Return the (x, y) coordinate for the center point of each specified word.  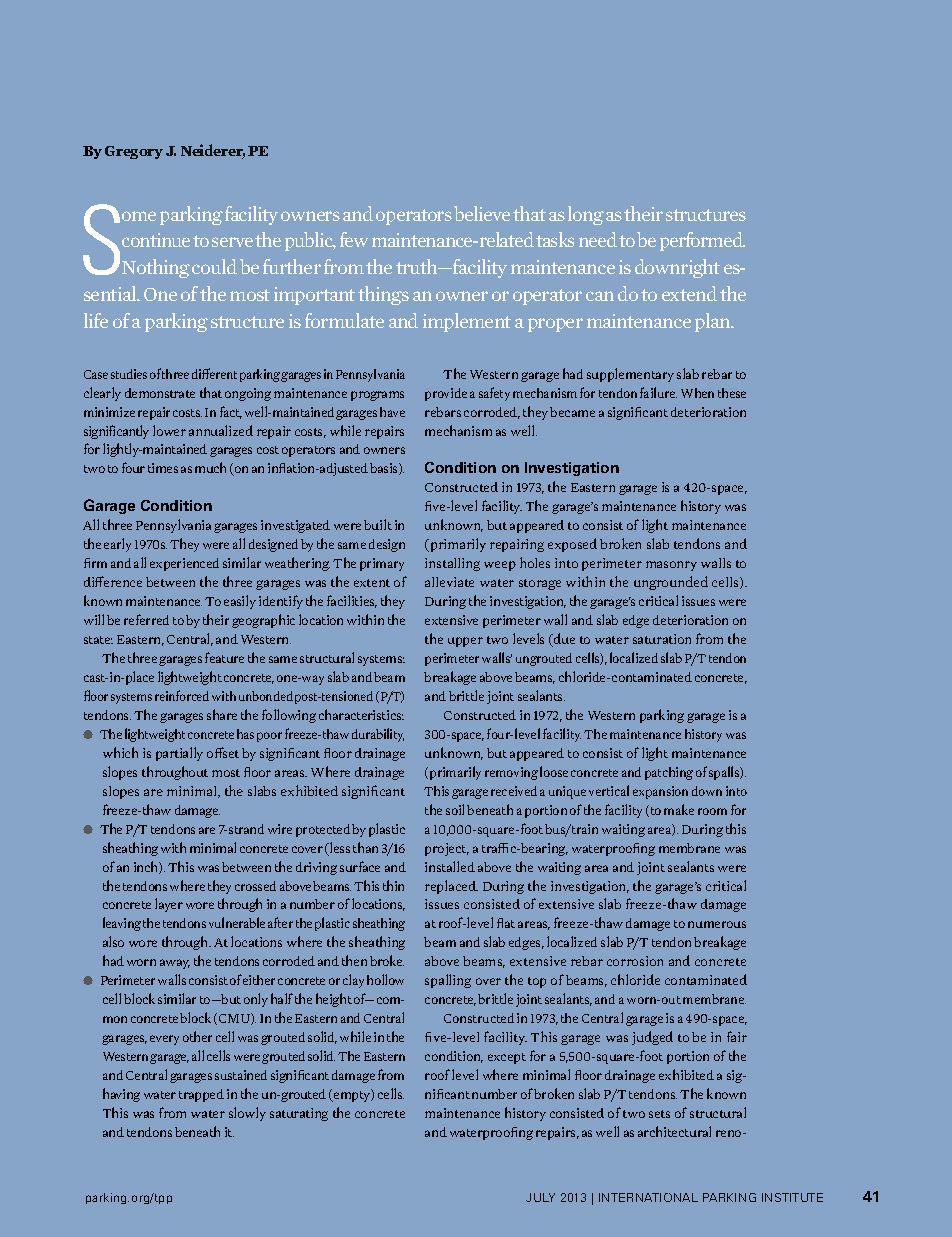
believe (482, 213)
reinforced (182, 695)
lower (169, 430)
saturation (662, 639)
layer (169, 905)
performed (702, 241)
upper (465, 642)
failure (658, 392)
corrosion (635, 961)
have (392, 412)
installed (450, 866)
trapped (201, 1095)
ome (139, 216)
